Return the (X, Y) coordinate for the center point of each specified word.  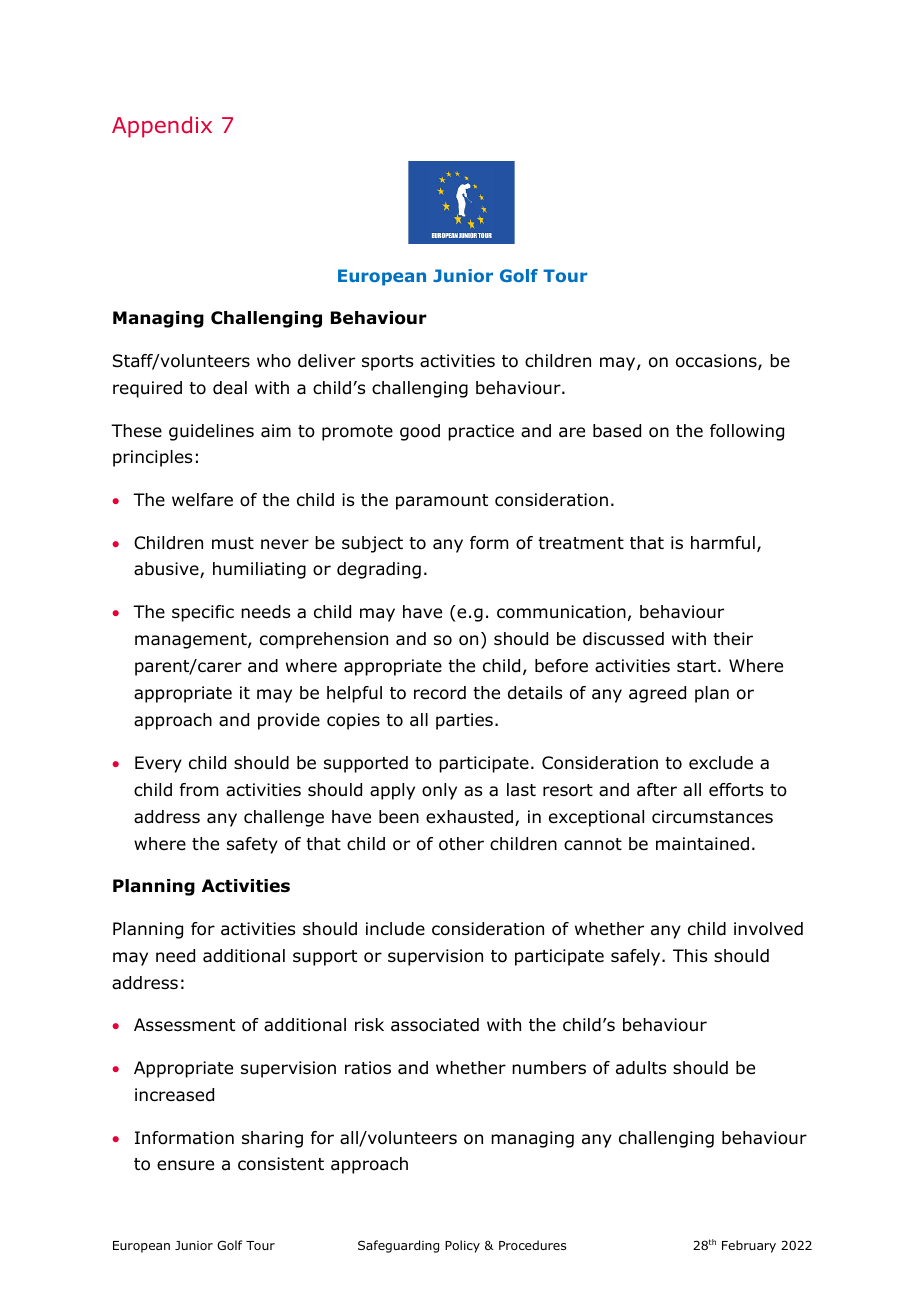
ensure (185, 1165)
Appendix (162, 127)
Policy (462, 1246)
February (749, 1246)
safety (252, 845)
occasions (717, 362)
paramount (442, 502)
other (461, 844)
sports (387, 363)
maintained (702, 844)
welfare (202, 499)
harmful (723, 543)
